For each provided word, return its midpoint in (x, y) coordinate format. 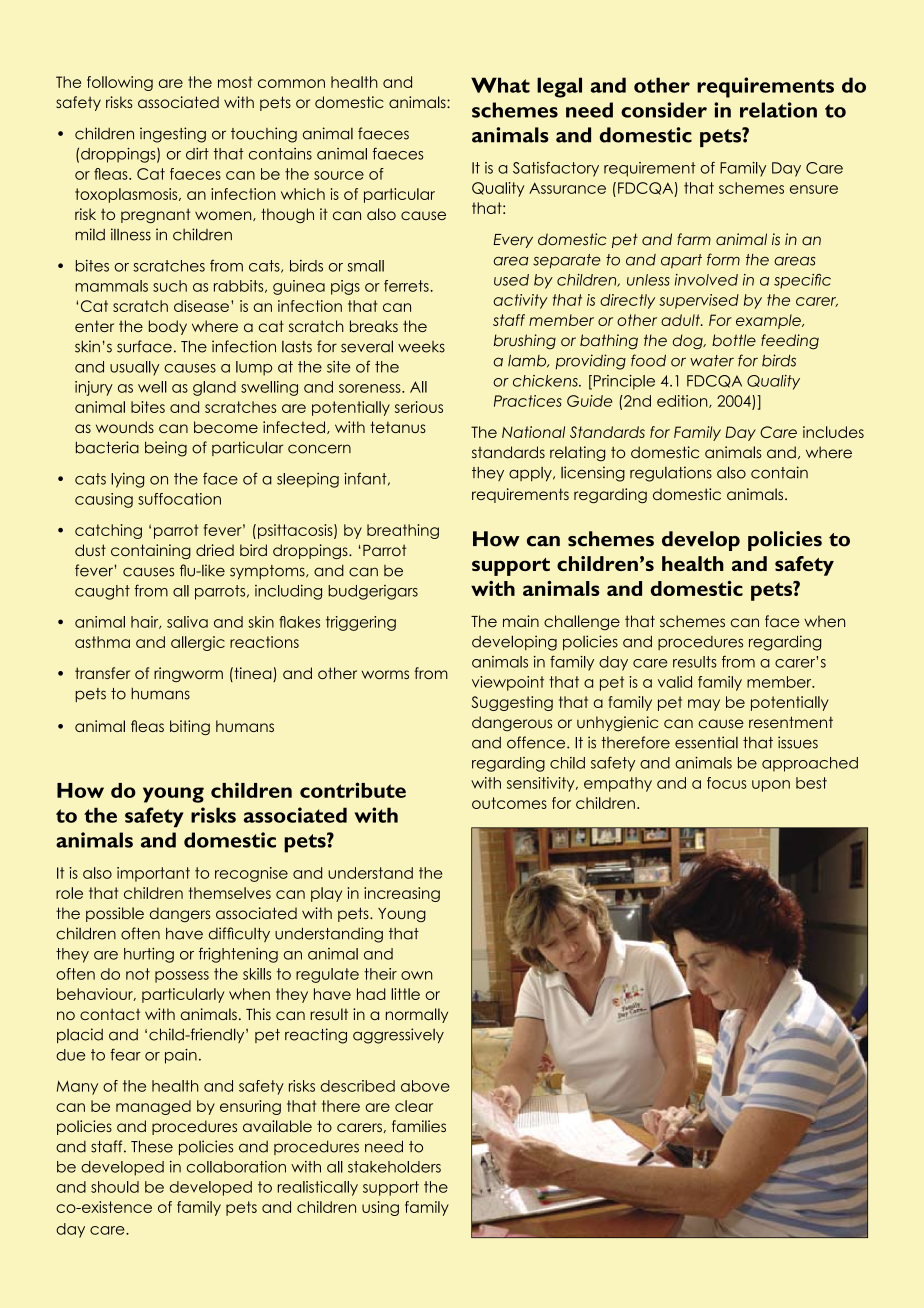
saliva (187, 622)
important (153, 874)
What (500, 85)
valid (675, 682)
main (521, 621)
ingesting (173, 135)
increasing (402, 894)
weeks (421, 347)
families (419, 1126)
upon (771, 786)
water (712, 361)
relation (778, 110)
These (152, 1146)
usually (134, 368)
